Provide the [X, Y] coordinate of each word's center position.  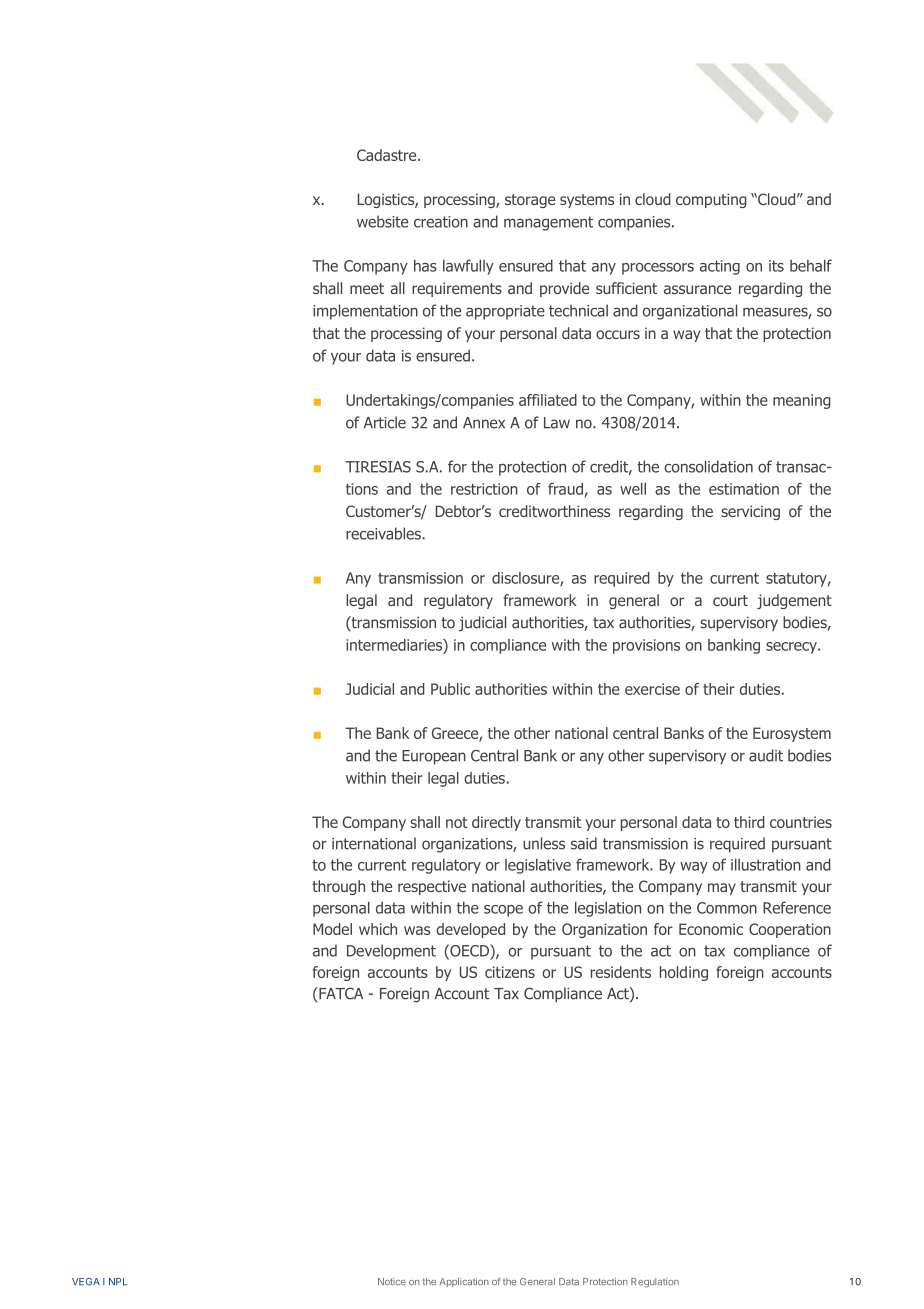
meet [367, 288]
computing [711, 200]
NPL [118, 1281]
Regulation [655, 1283]
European [434, 757]
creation [441, 222]
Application [464, 1282]
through [338, 887]
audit [766, 755]
